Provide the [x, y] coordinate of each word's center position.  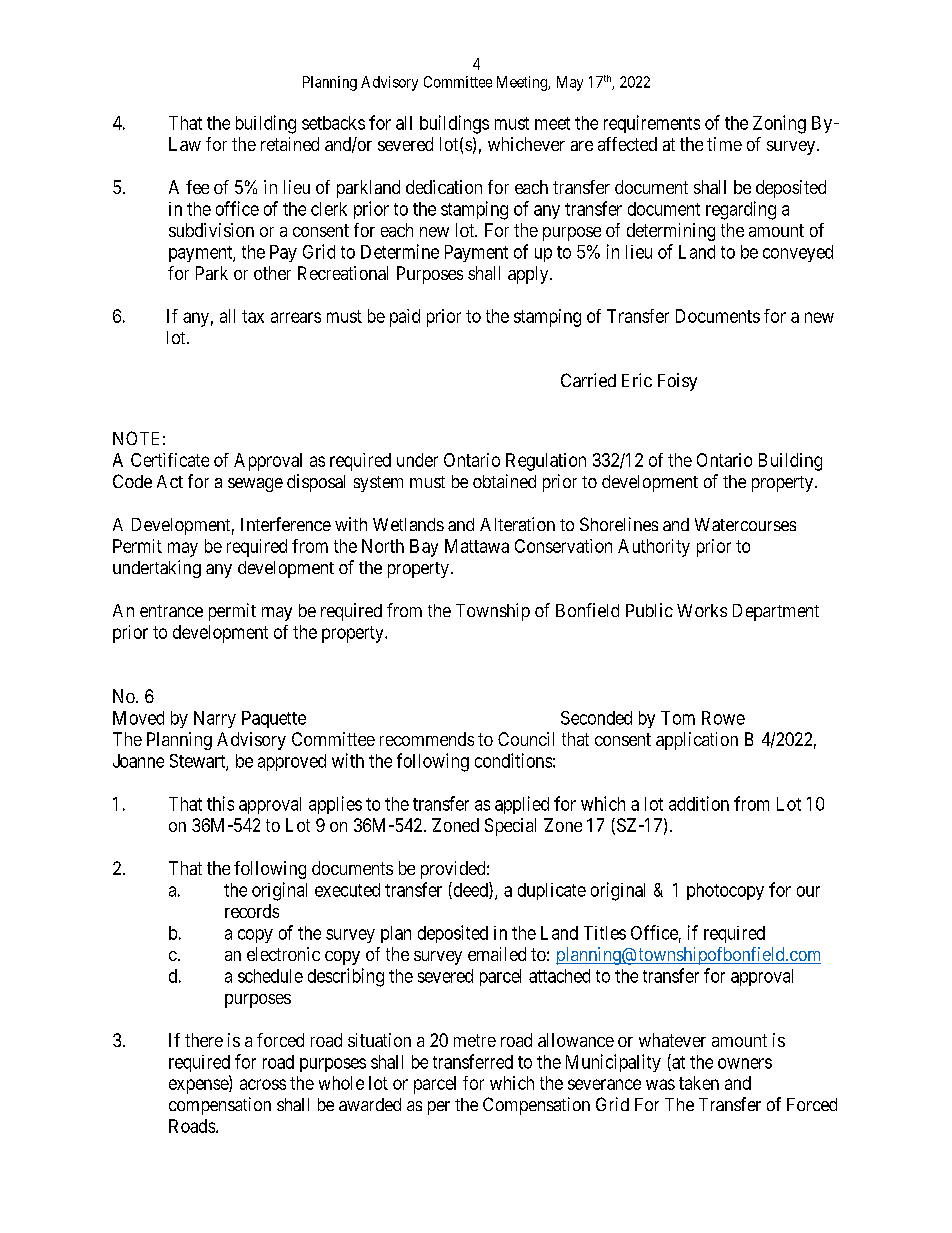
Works [702, 610]
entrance [171, 611]
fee [197, 187]
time [724, 144]
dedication [444, 187]
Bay [424, 548]
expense [199, 1086]
